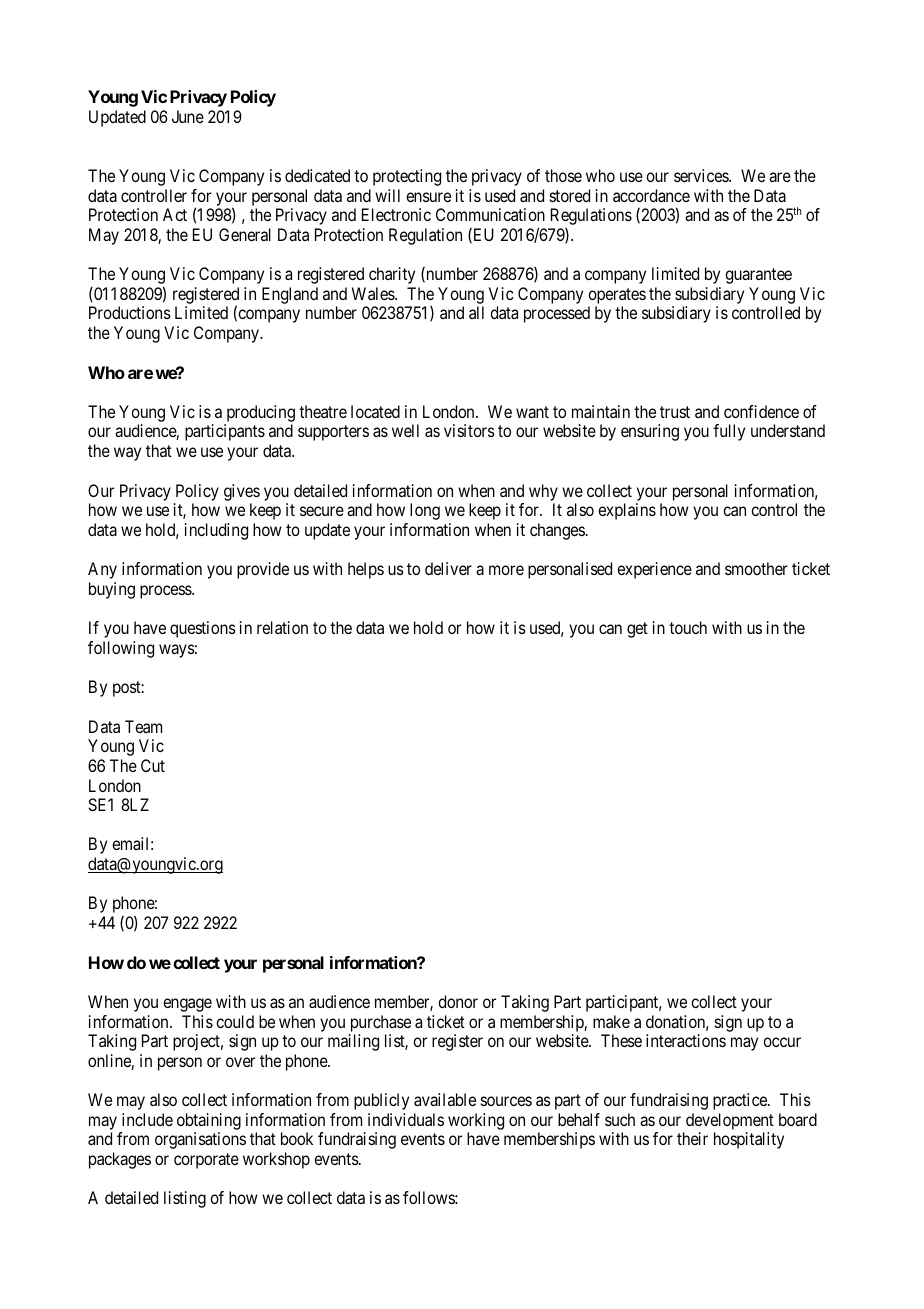  What do you see at coordinates (756, 568) in the screenshot?
I see `smoother` at bounding box center [756, 568].
